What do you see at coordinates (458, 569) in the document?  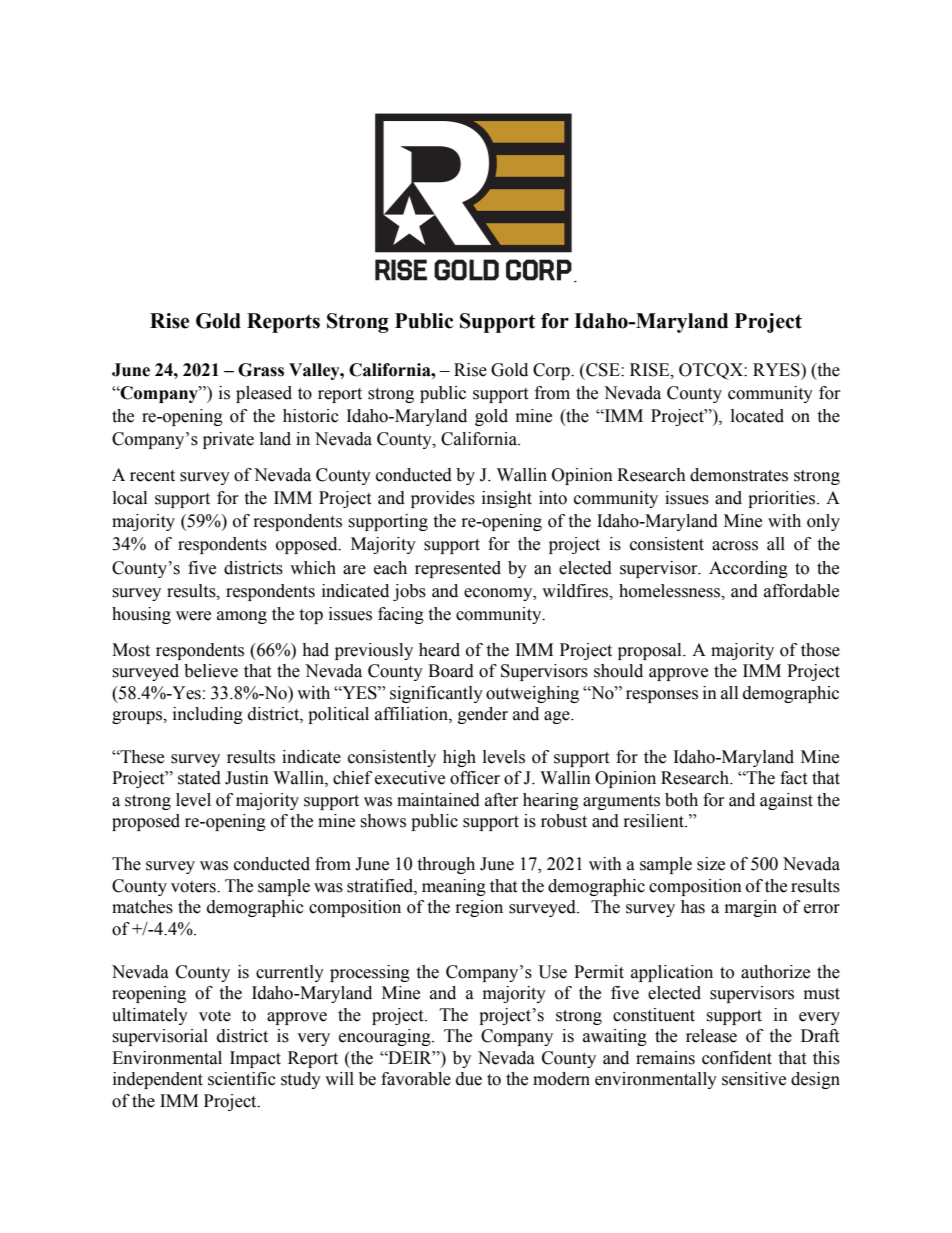 I see `represented` at bounding box center [458, 569].
